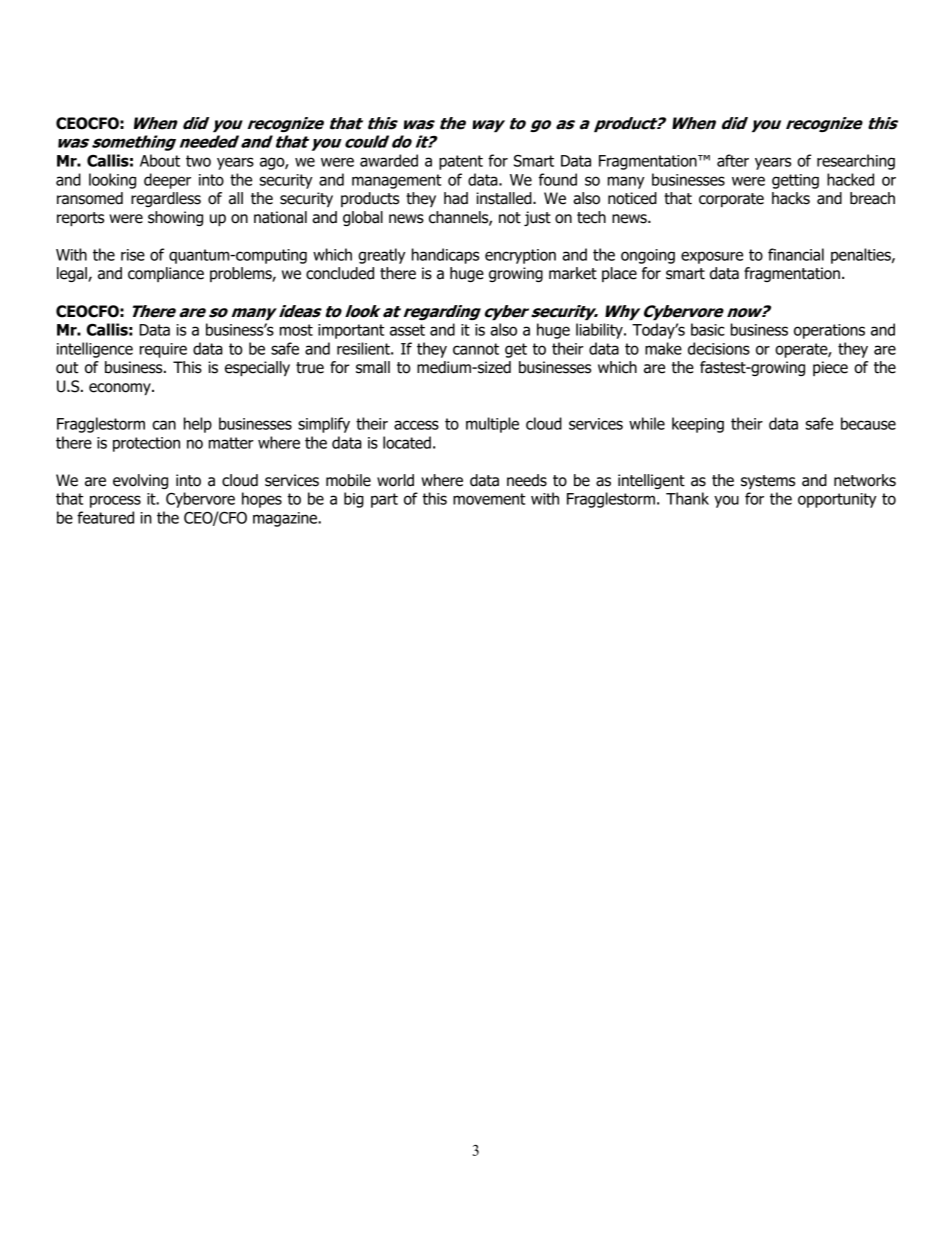 The height and width of the screenshot is (1233, 952). Describe the element at coordinates (476, 349) in the screenshot. I see `cannot` at that location.
